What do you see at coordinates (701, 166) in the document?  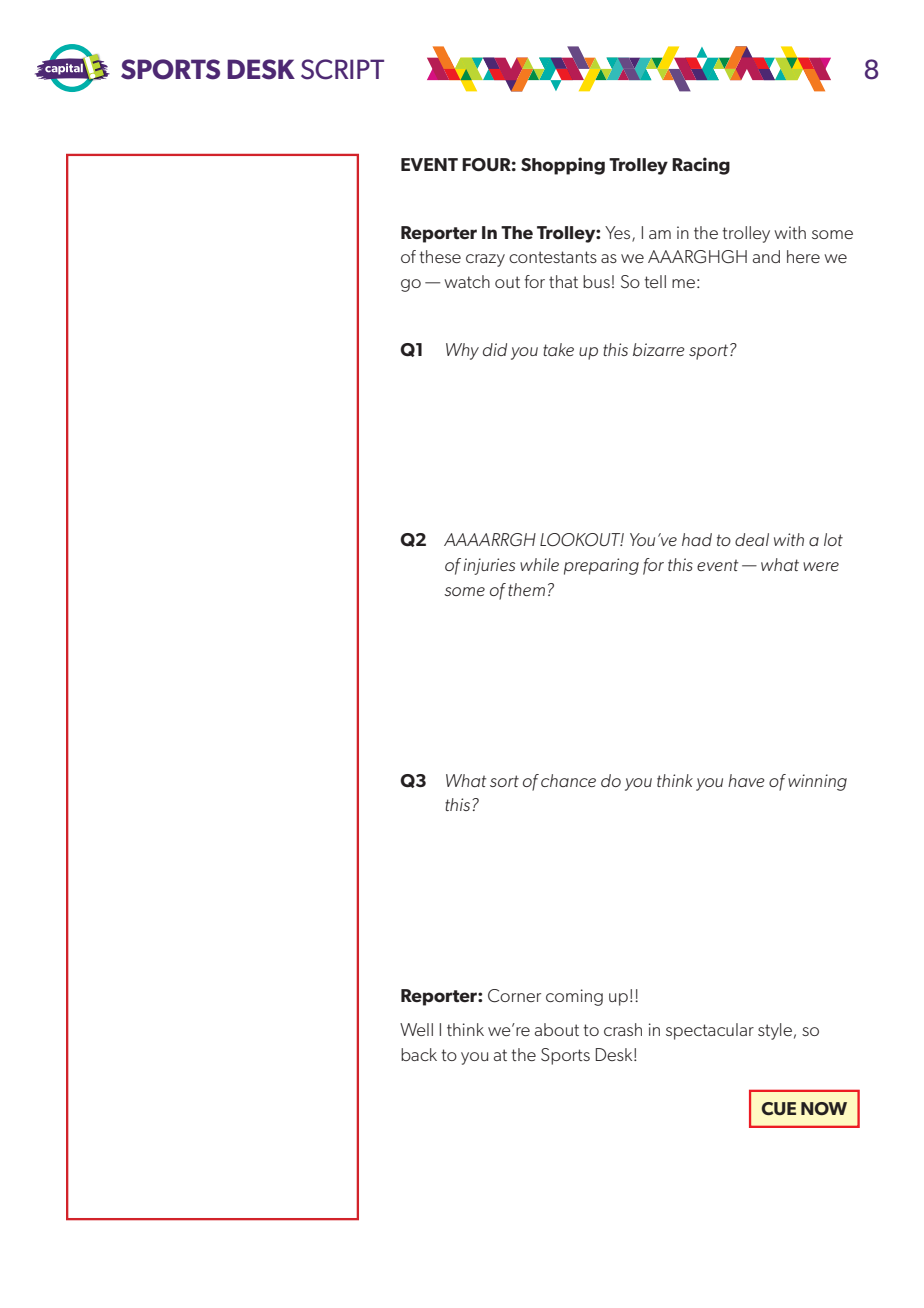 I see `Racing` at bounding box center [701, 166].
